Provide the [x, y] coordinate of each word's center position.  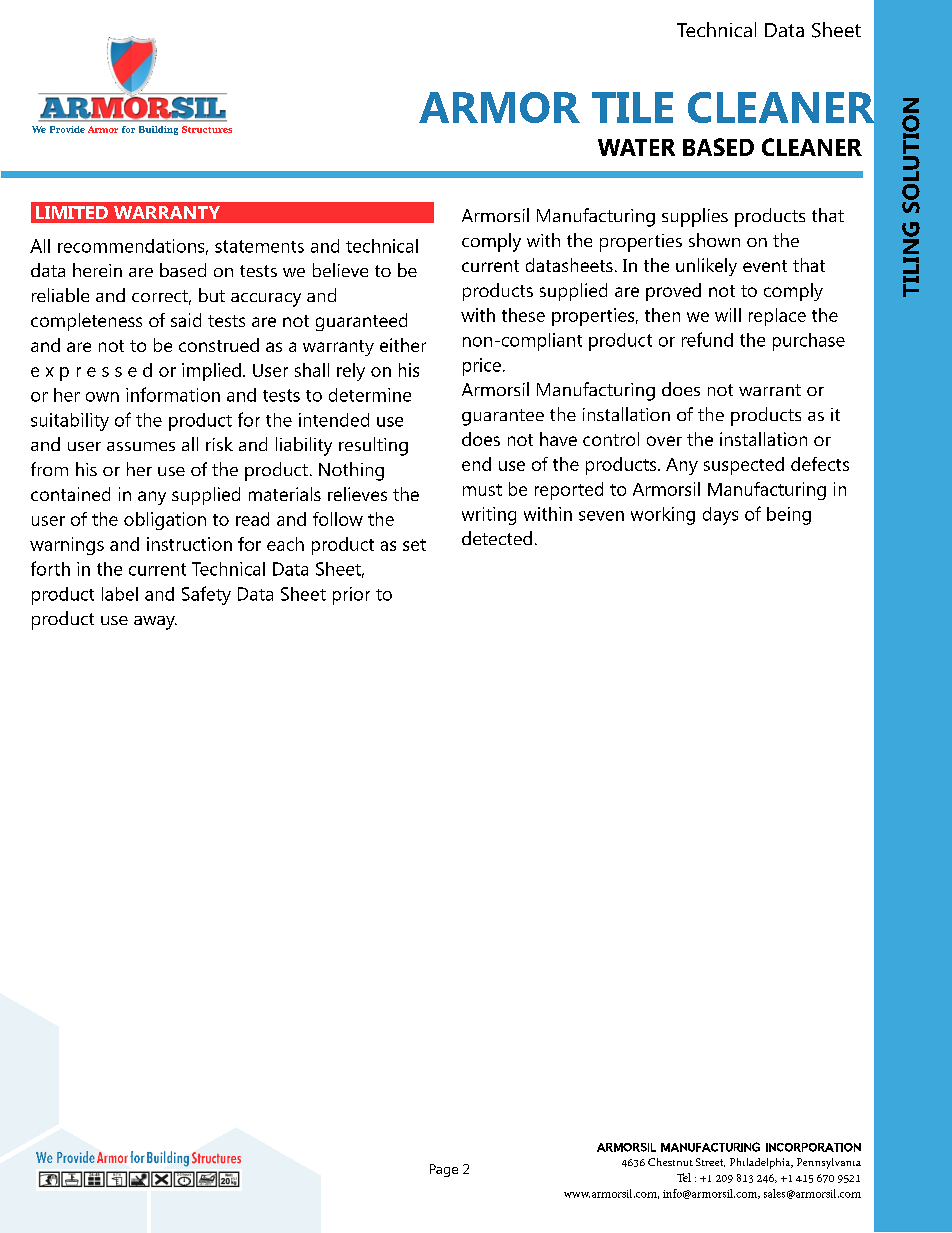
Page [444, 1170]
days [720, 516]
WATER [636, 147]
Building [158, 130]
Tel [684, 1177]
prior [351, 596]
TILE [632, 107]
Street [710, 1162]
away [155, 623]
